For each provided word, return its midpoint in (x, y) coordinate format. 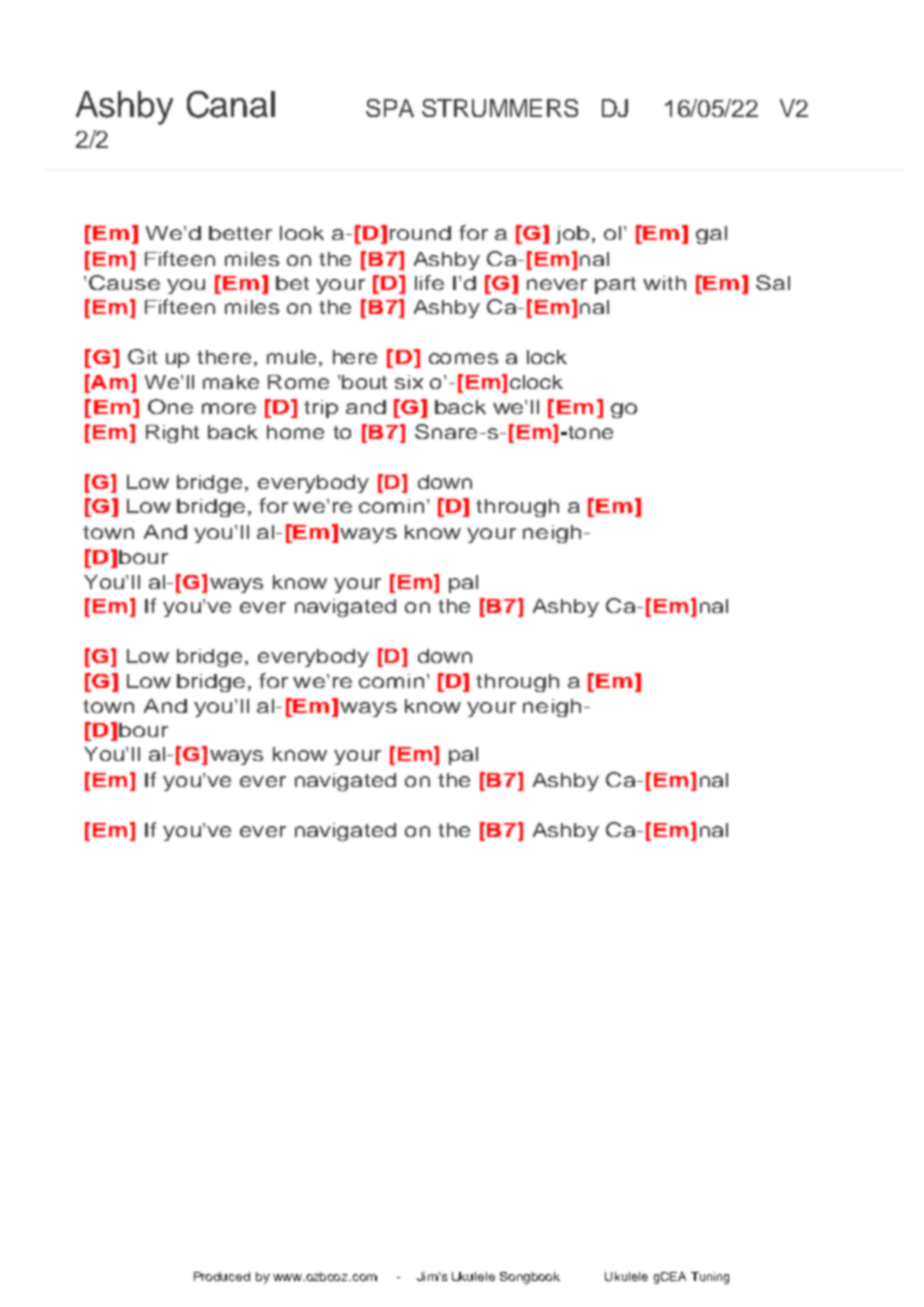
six (409, 382)
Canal (231, 104)
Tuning (710, 1278)
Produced (222, 1276)
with (664, 283)
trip (321, 409)
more (229, 408)
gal (711, 235)
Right (172, 434)
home (295, 432)
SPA (390, 108)
